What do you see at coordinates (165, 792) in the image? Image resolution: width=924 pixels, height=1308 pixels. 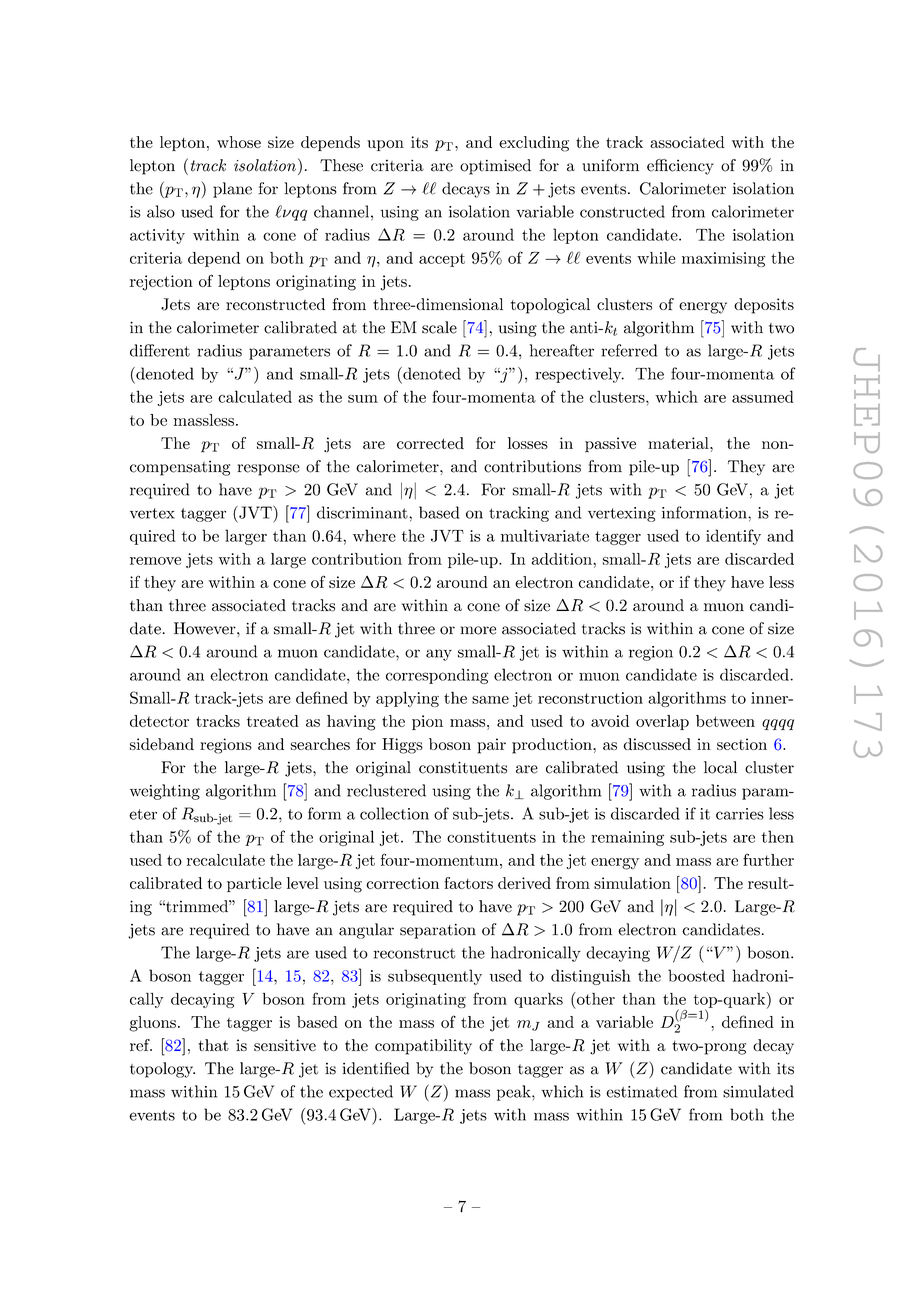 I see `weighting` at bounding box center [165, 792].
